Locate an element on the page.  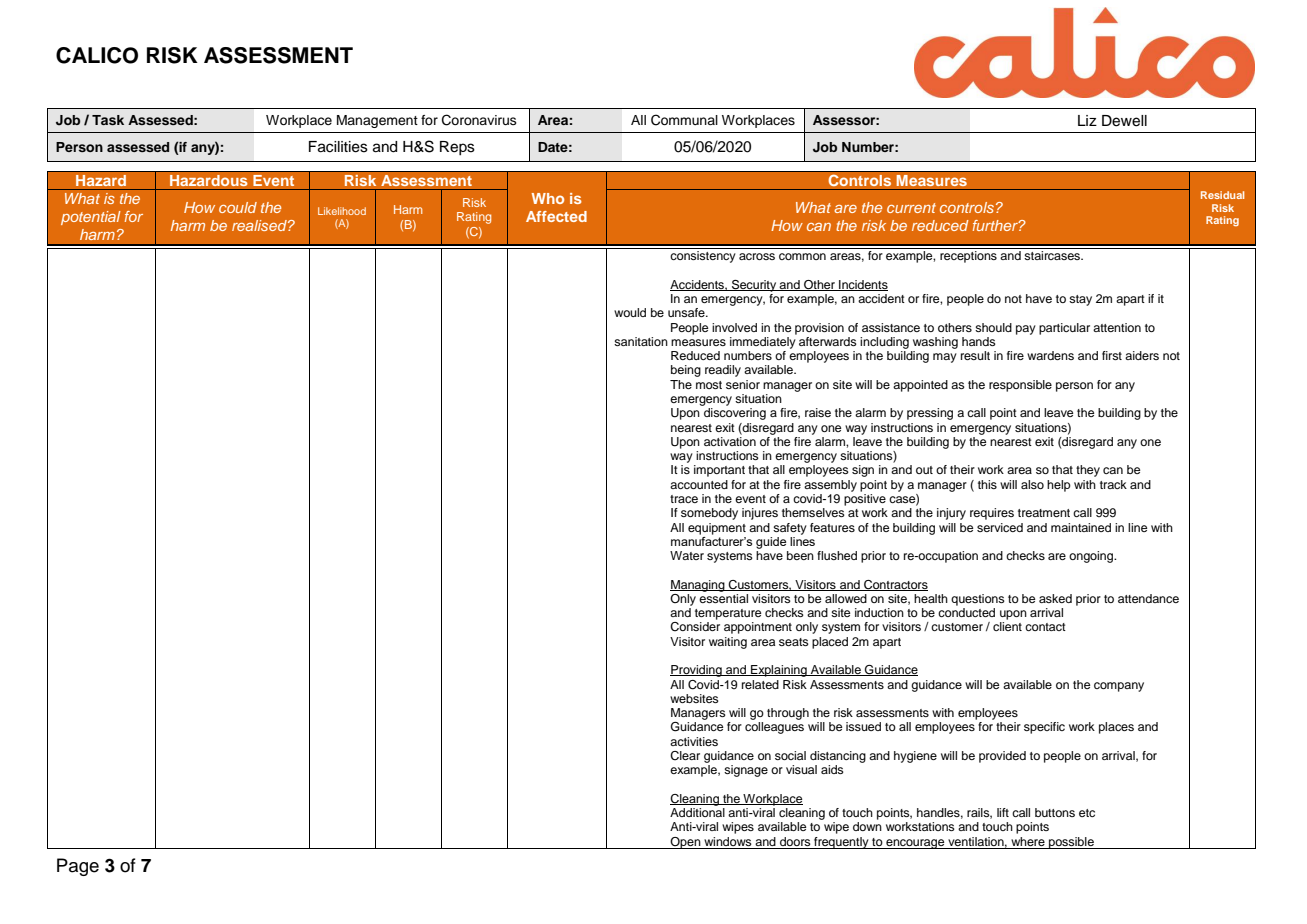
Open is located at coordinates (686, 843).
